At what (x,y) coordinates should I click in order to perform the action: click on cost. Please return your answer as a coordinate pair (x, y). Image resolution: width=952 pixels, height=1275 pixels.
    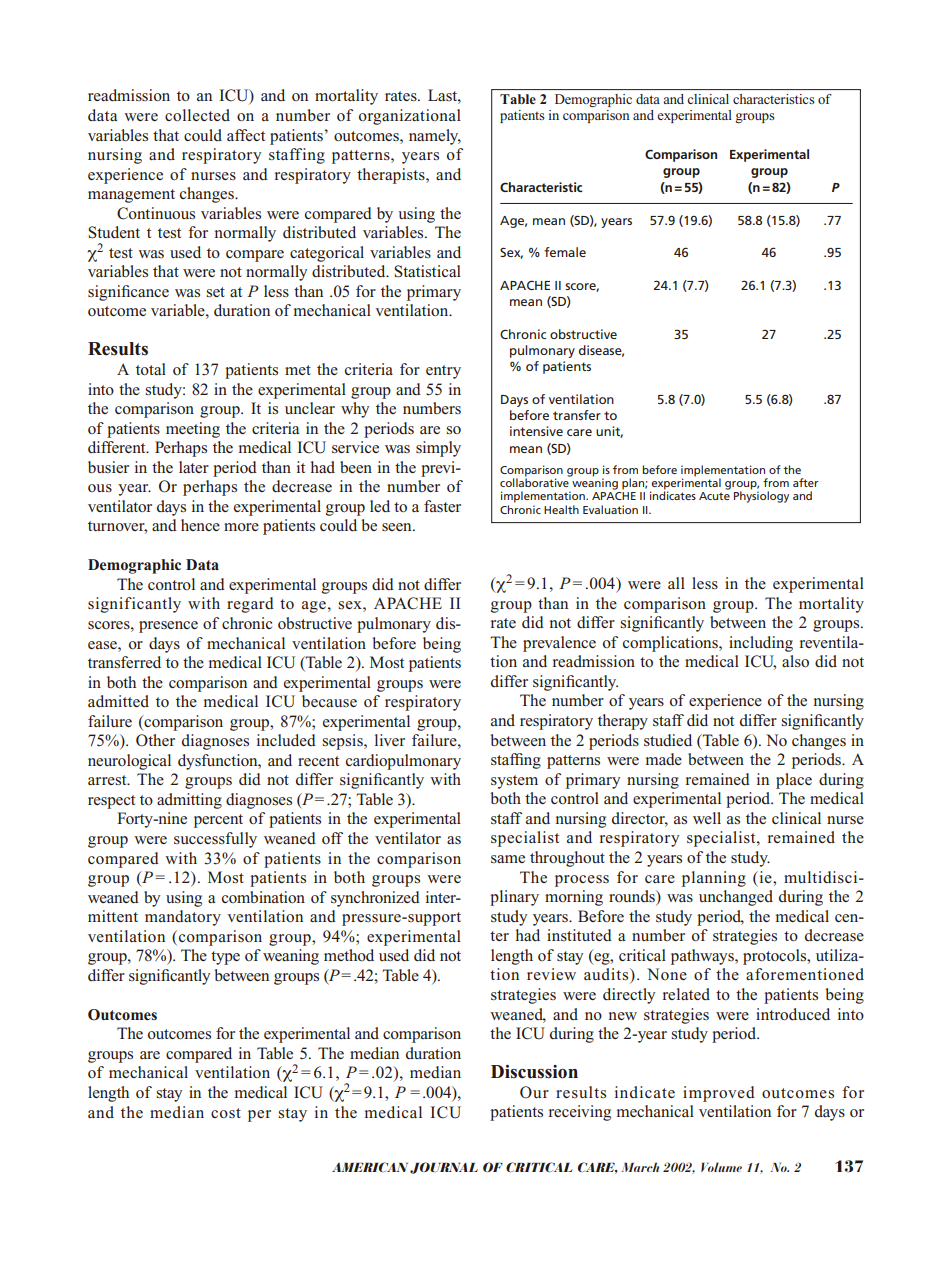
    Looking at the image, I should click on (226, 1113).
